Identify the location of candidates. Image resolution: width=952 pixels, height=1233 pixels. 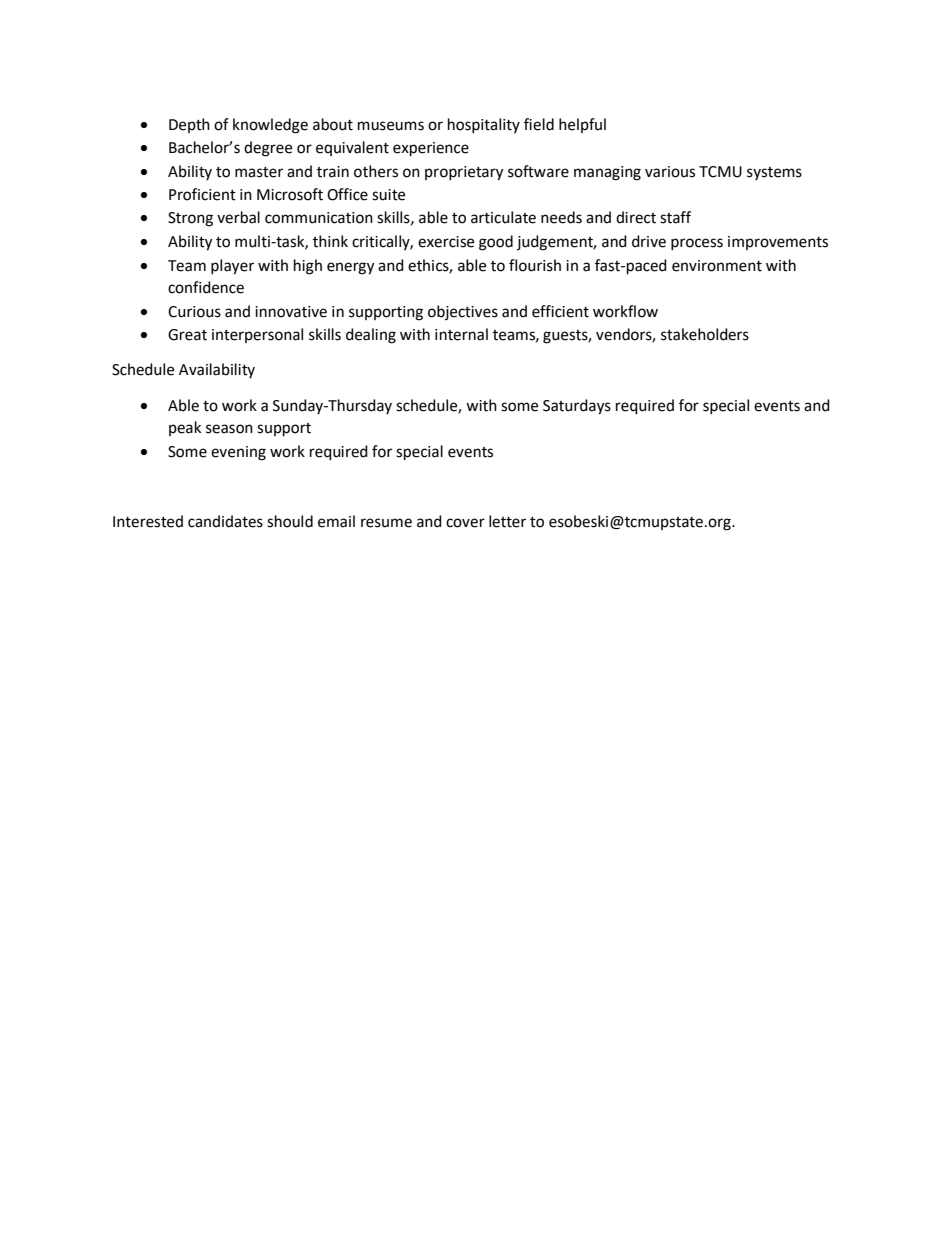
(225, 521).
